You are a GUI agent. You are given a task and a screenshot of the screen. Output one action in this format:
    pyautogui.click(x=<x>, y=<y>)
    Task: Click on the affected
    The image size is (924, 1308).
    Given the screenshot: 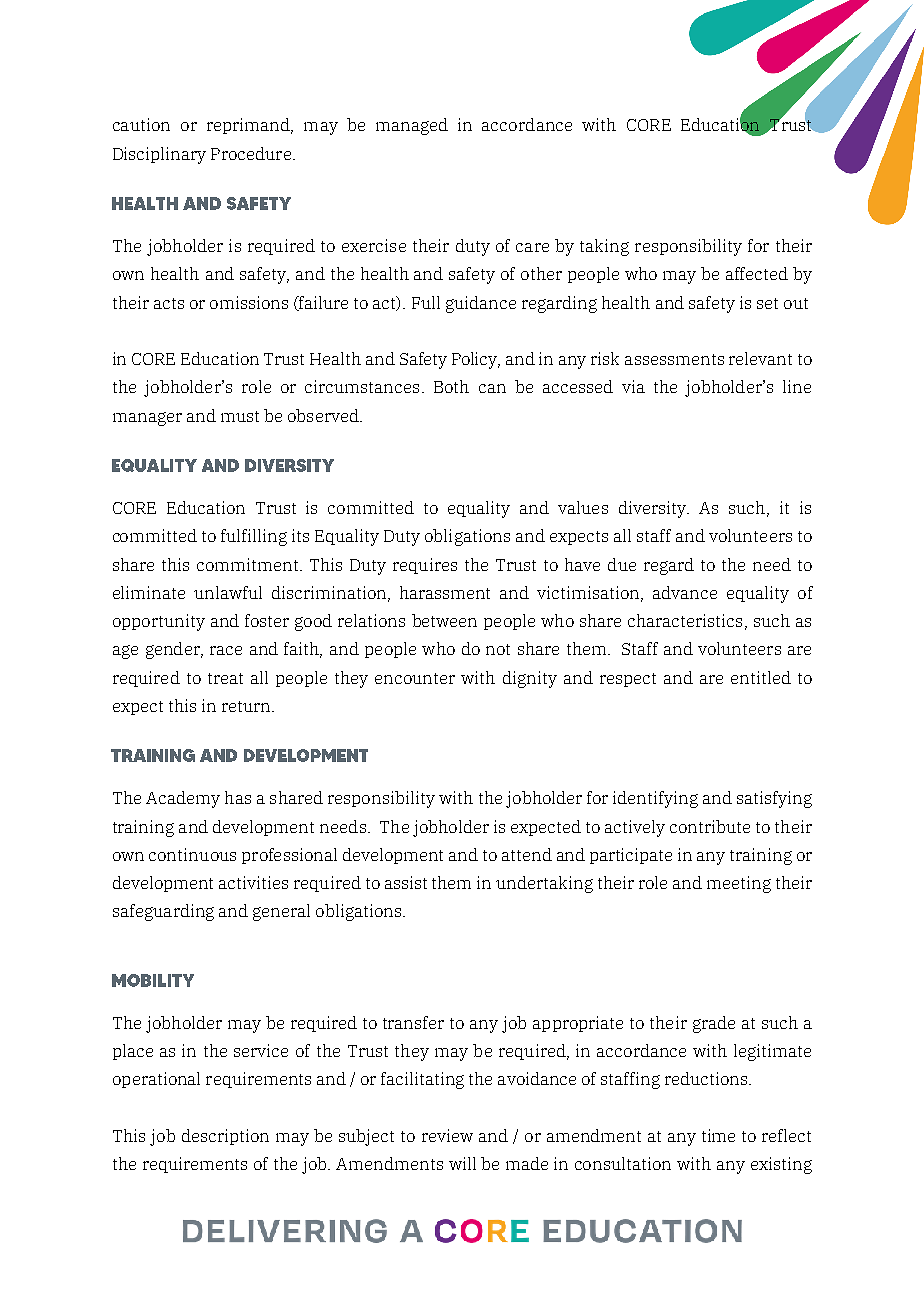 What is the action you would take?
    pyautogui.click(x=757, y=273)
